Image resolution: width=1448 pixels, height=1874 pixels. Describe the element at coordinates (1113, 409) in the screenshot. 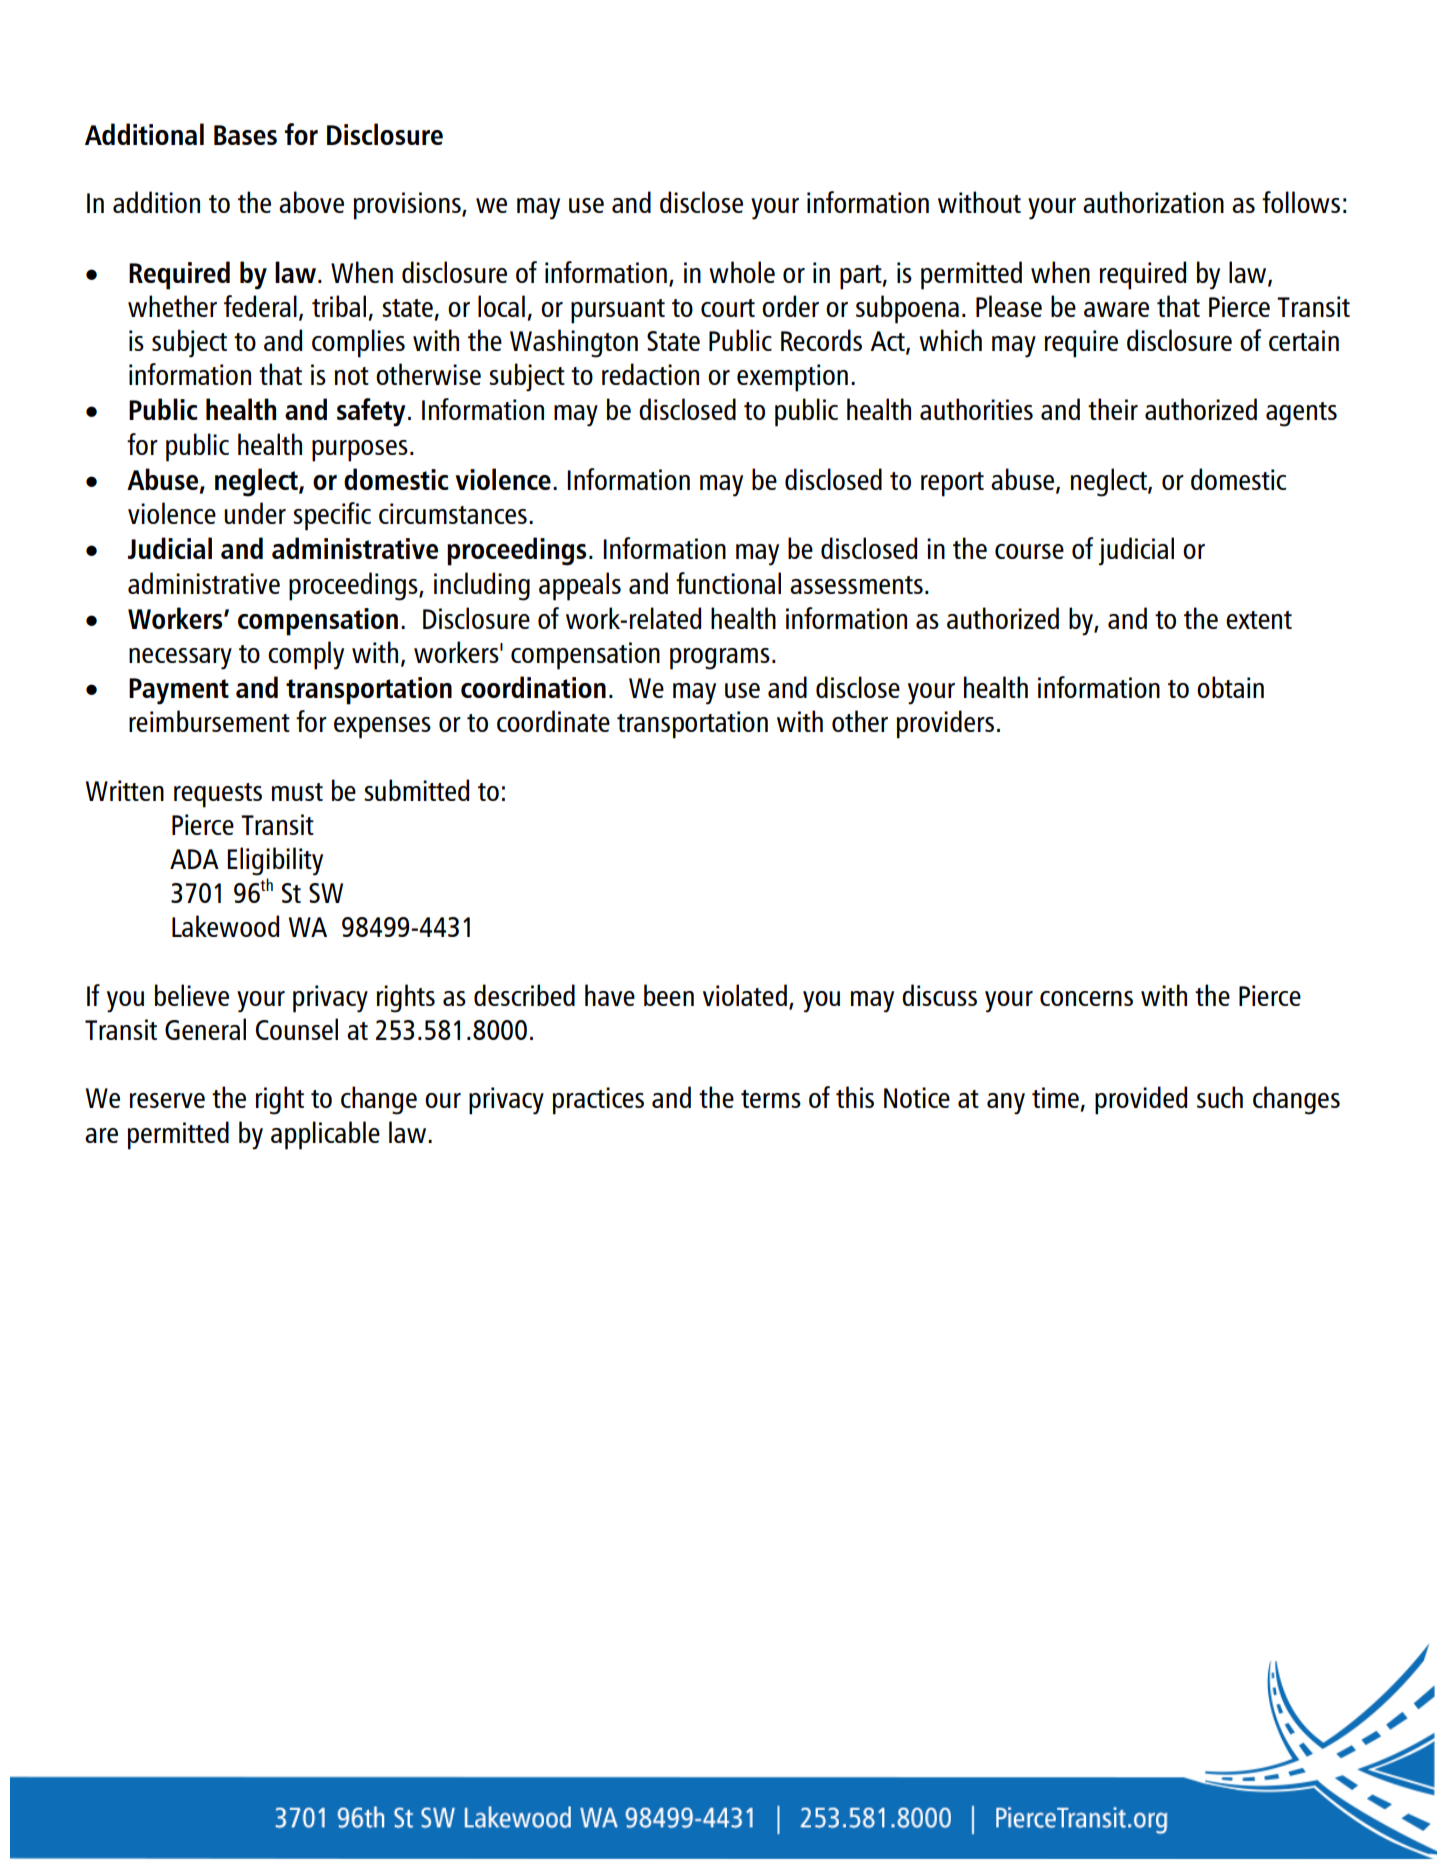

I see `their` at that location.
